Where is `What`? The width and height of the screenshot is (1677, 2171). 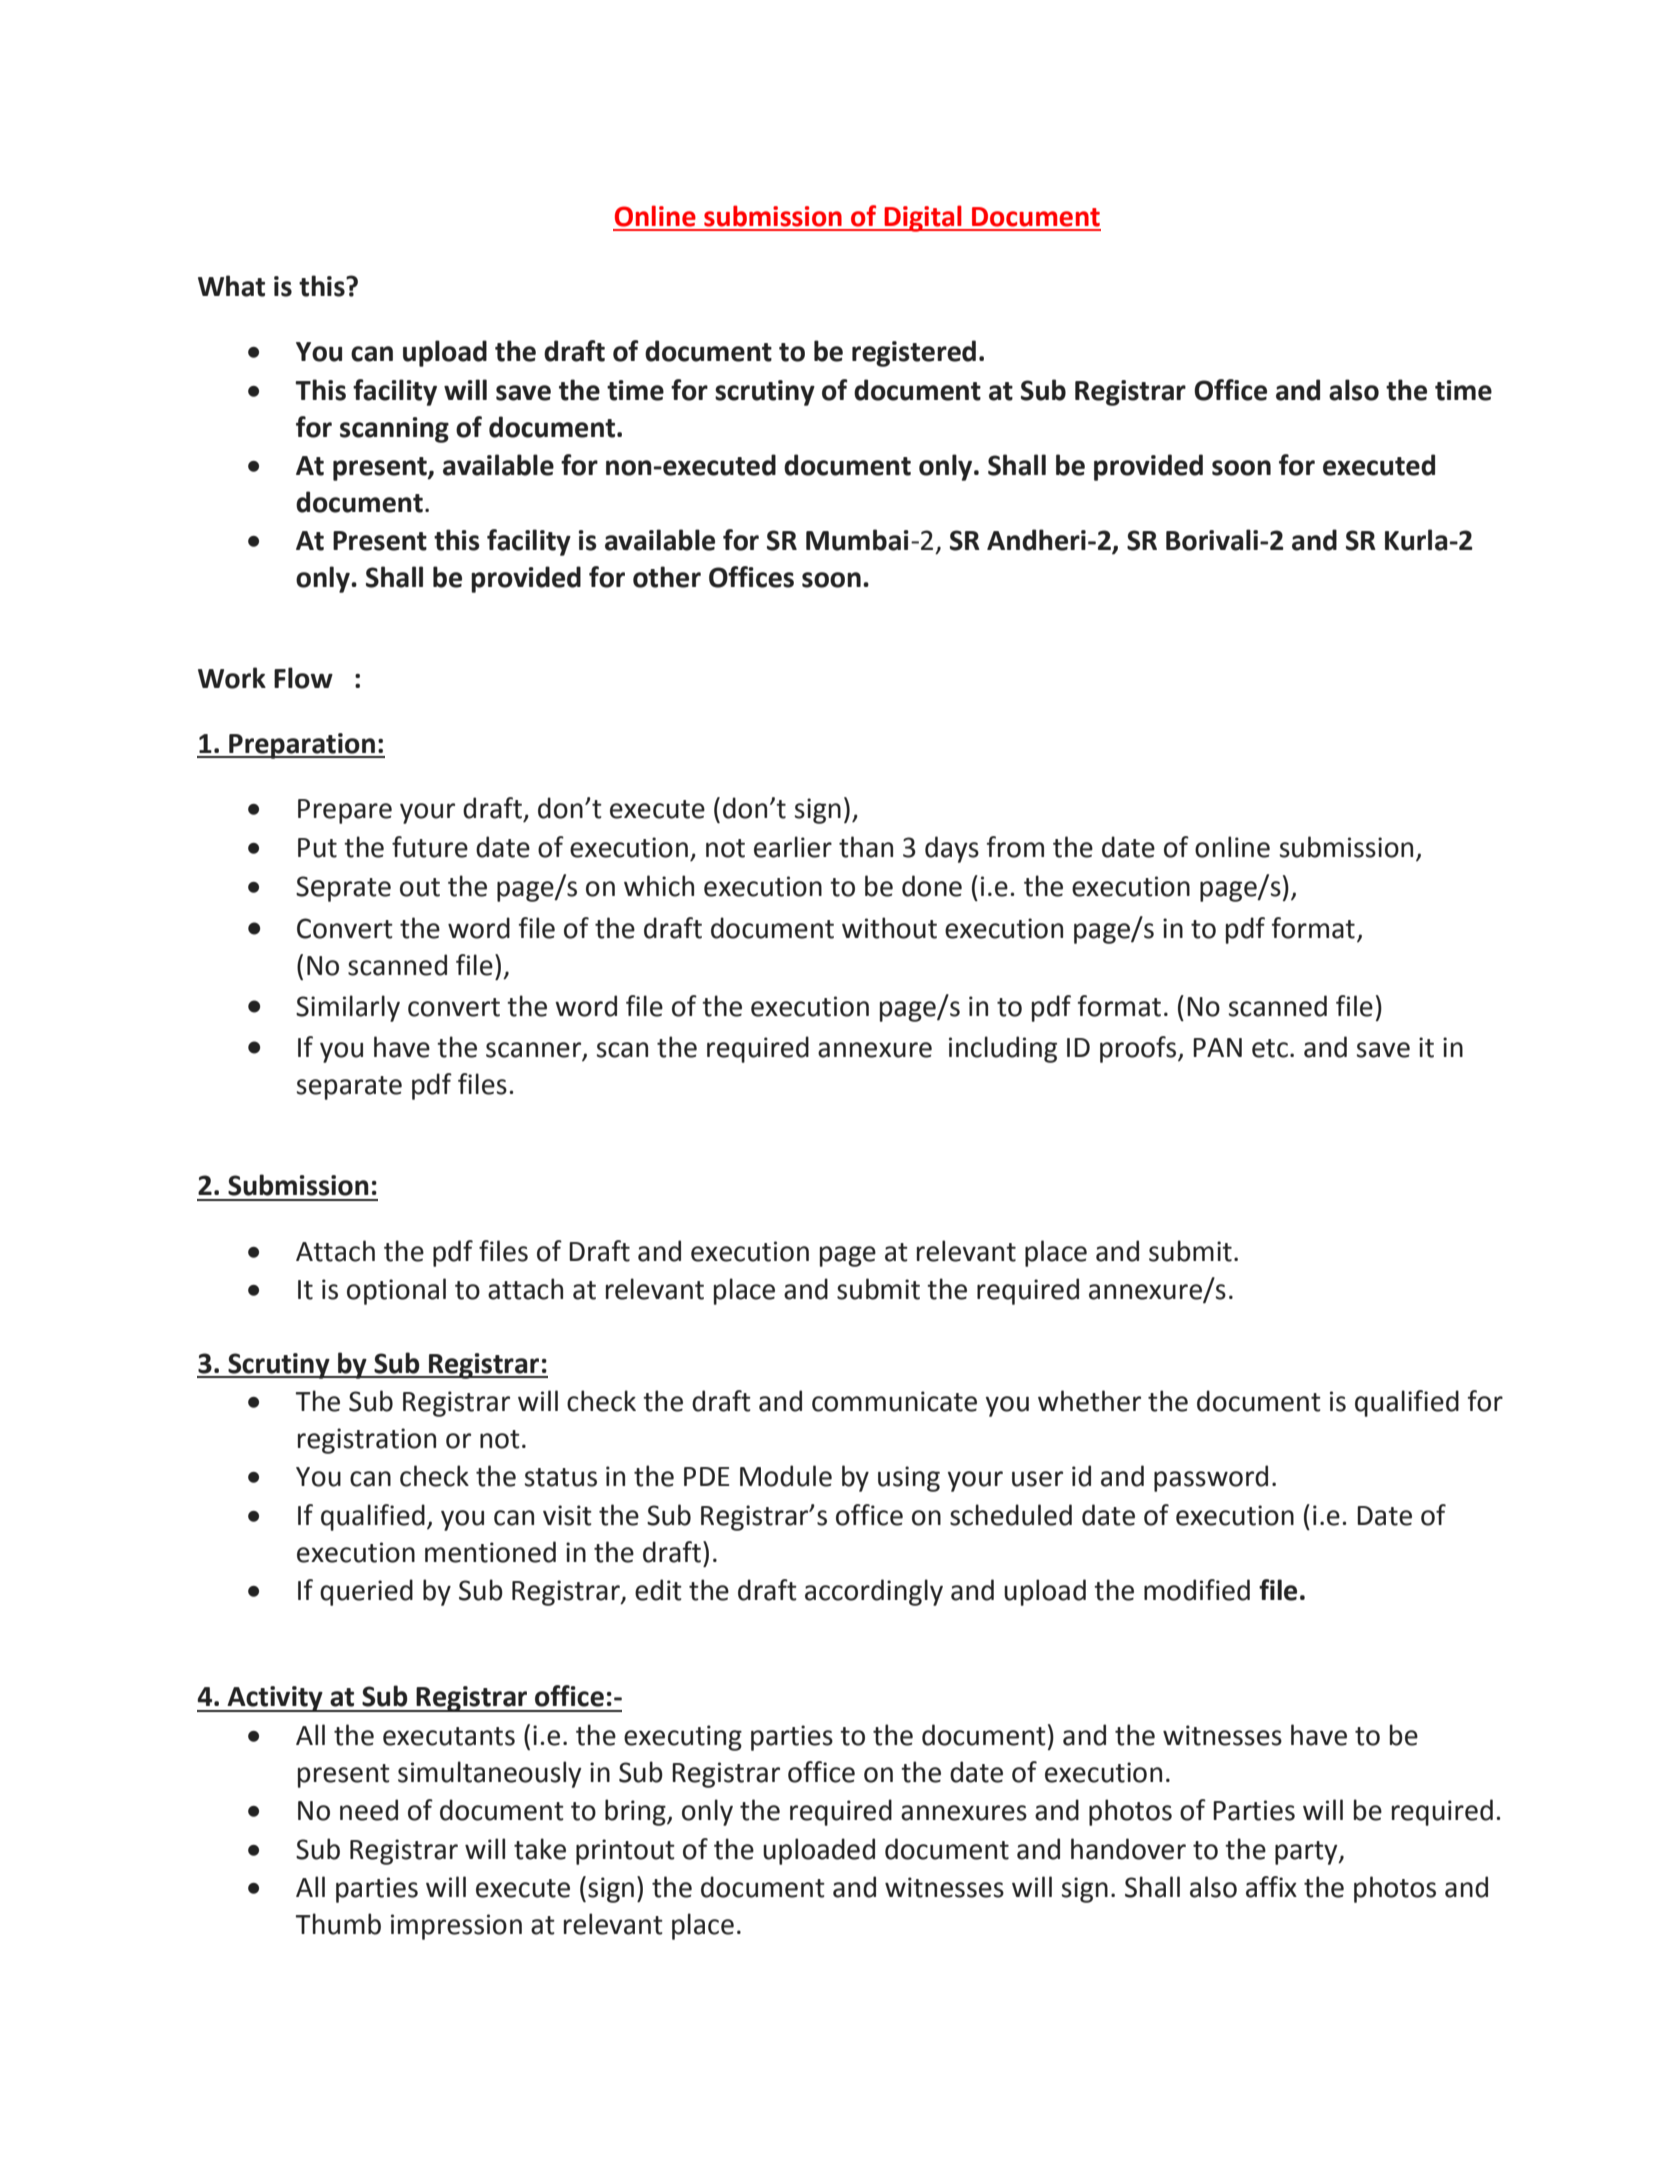 What is located at coordinates (231, 286).
